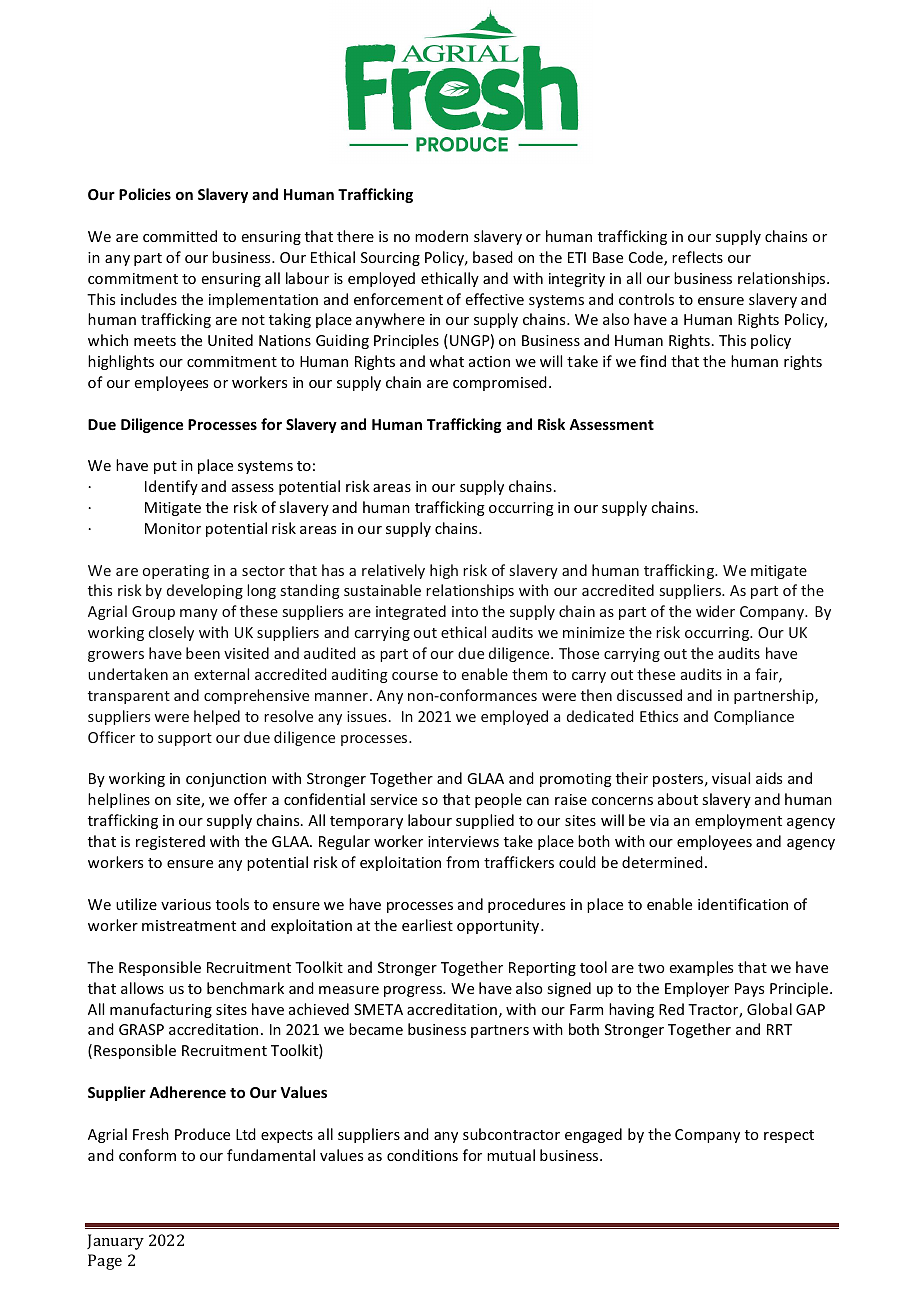 This image has width=924, height=1308. What do you see at coordinates (115, 1242) in the image?
I see `January` at bounding box center [115, 1242].
